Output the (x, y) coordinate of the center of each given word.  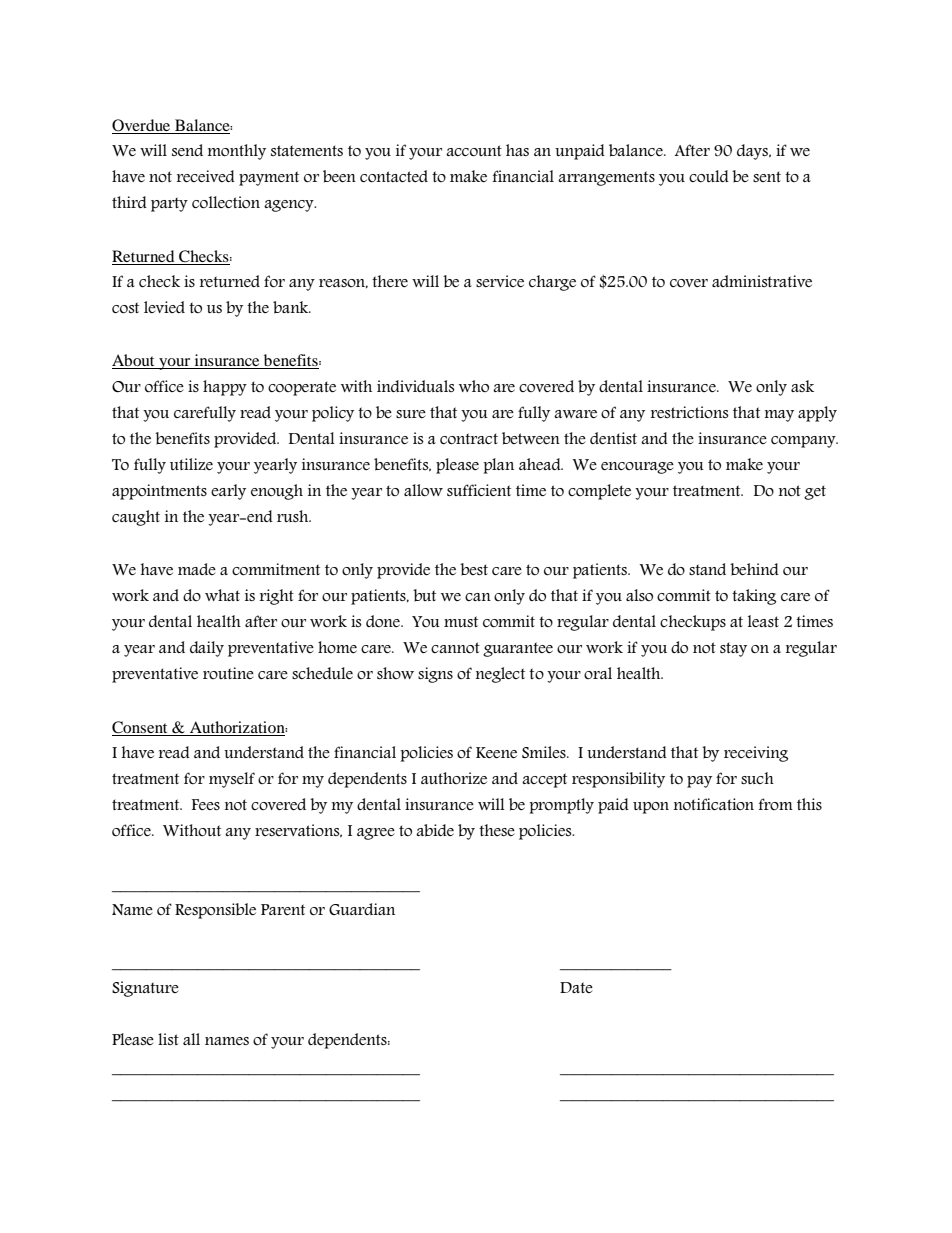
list (168, 1039)
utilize (191, 464)
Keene (496, 752)
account (474, 151)
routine (228, 673)
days (753, 152)
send (187, 150)
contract (469, 439)
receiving (756, 754)
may (779, 416)
